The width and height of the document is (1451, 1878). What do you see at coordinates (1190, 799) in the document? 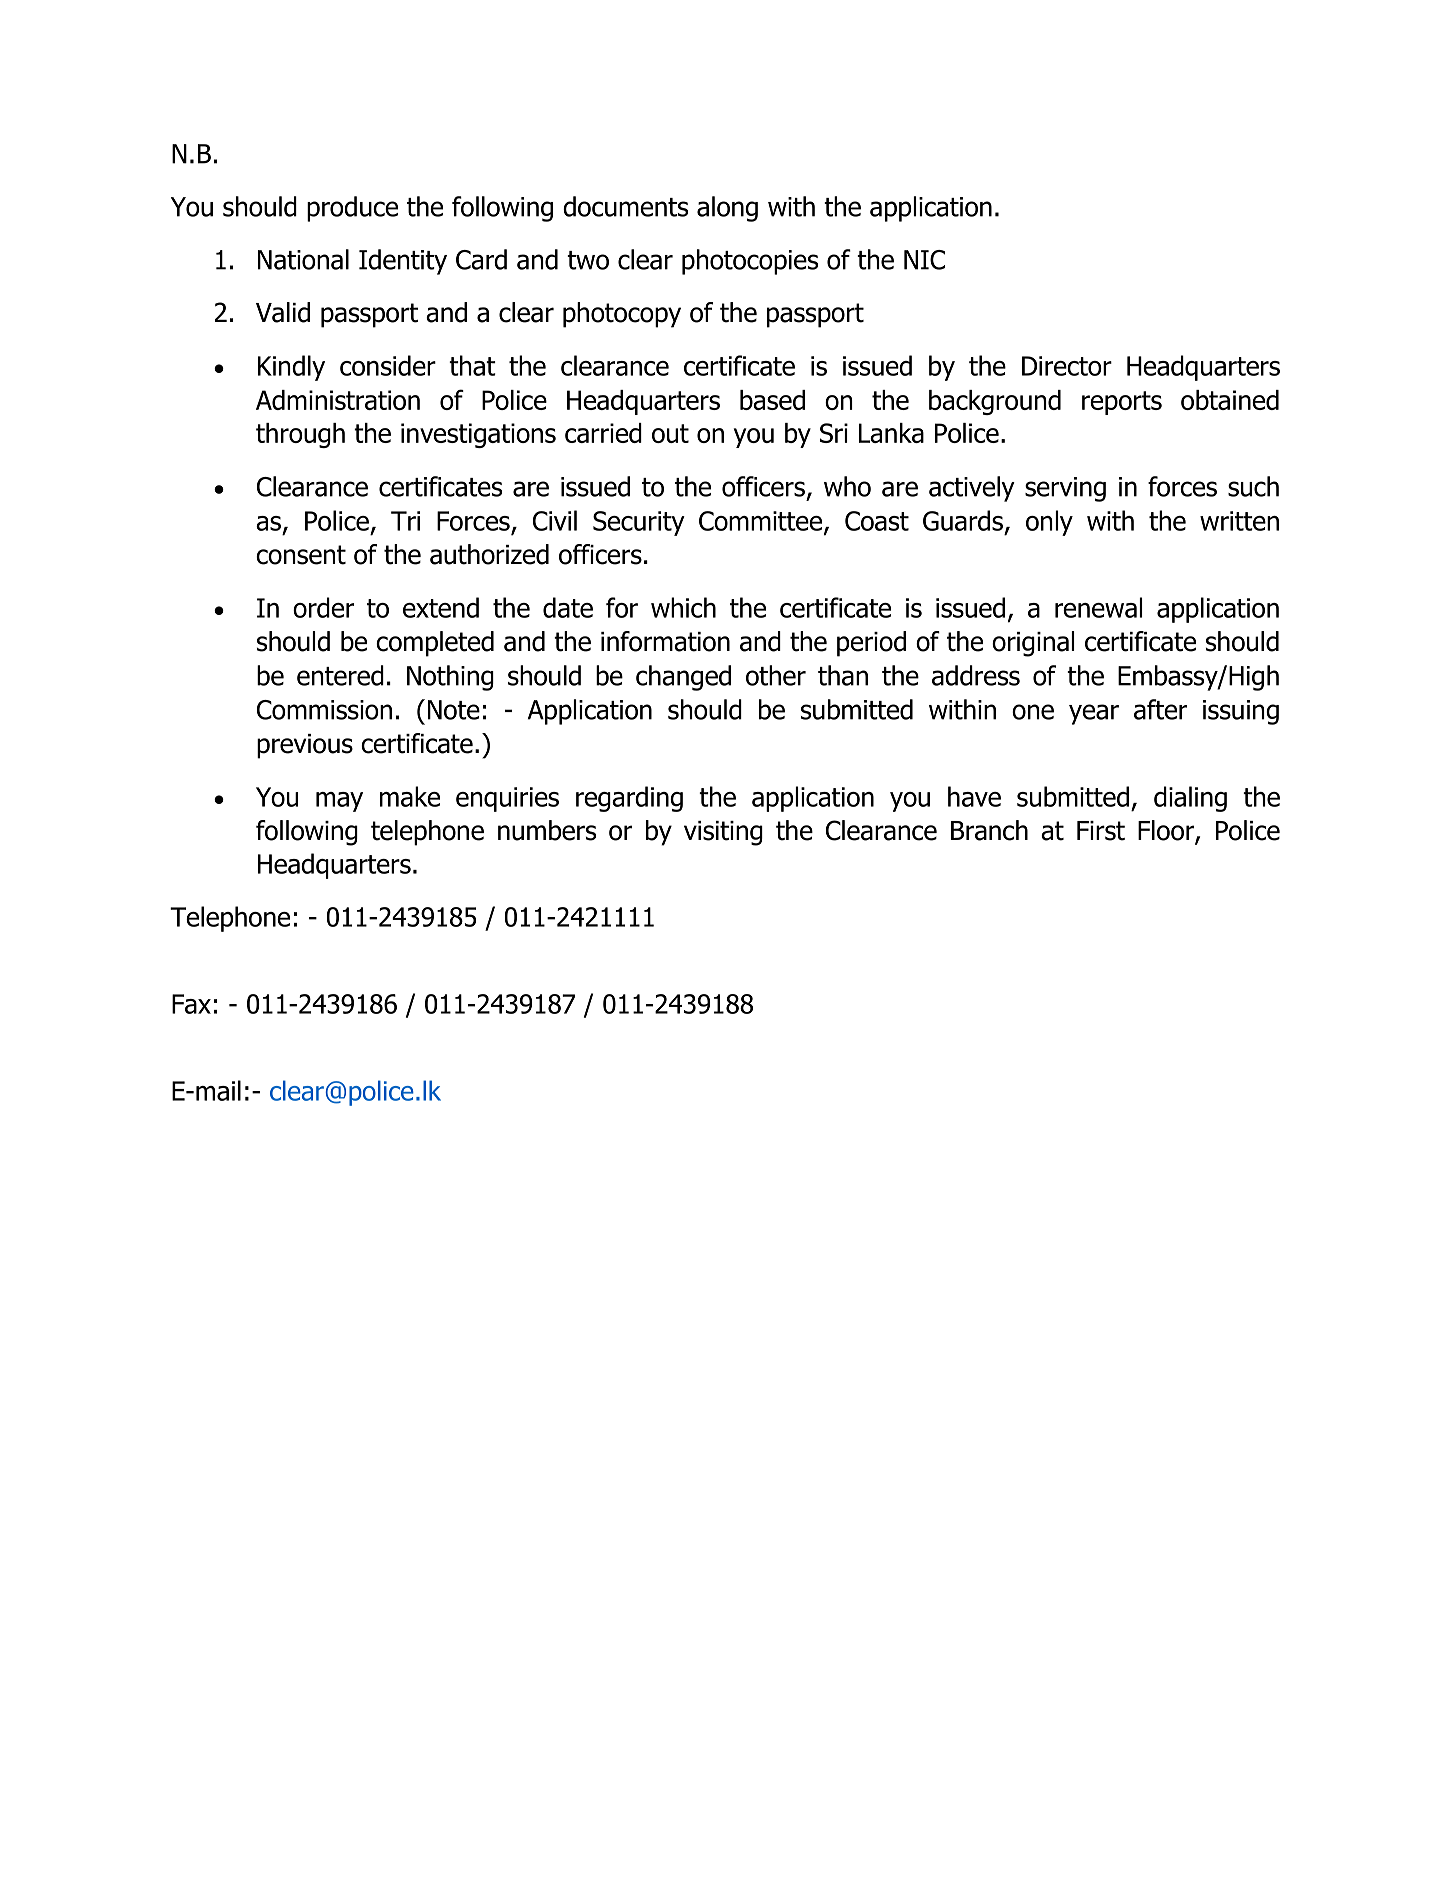
I see `dialing` at bounding box center [1190, 799].
